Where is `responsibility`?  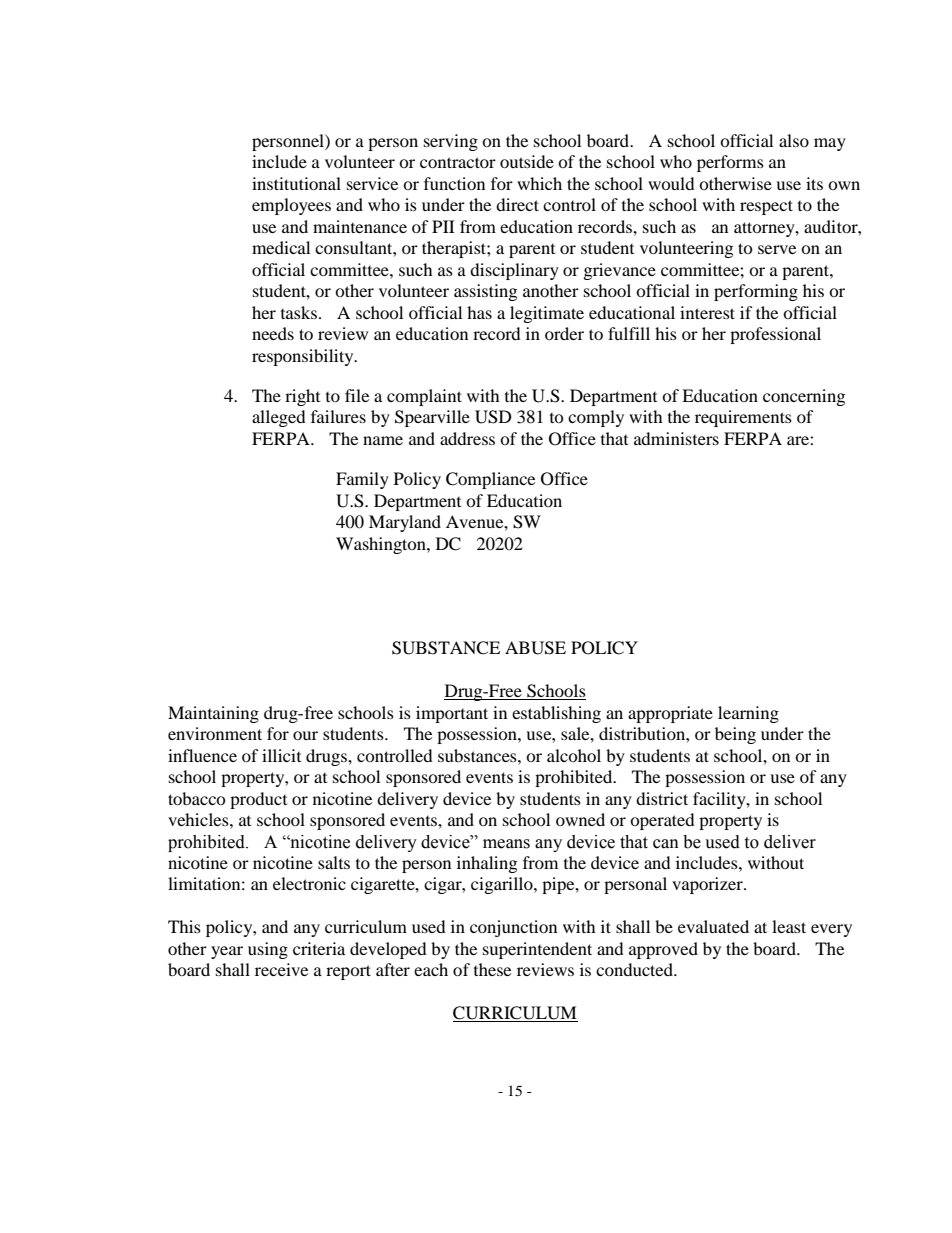
responsibility is located at coordinates (304, 357).
